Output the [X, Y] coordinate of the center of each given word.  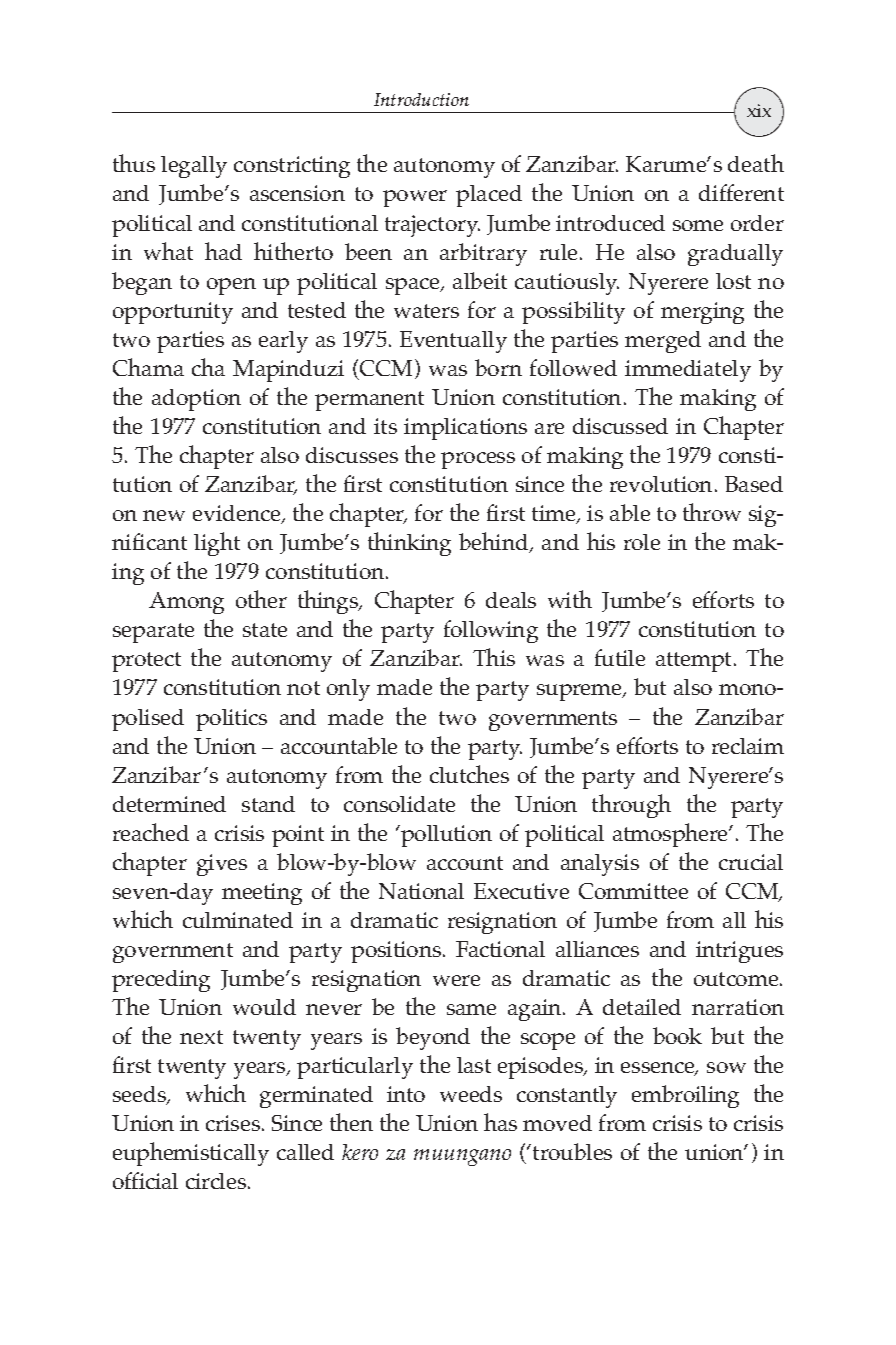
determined [169, 804]
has [500, 1122]
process [478, 460]
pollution [445, 836]
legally [194, 167]
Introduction [421, 99]
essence [658, 1069]
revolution [661, 484]
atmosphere [671, 835]
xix [759, 110]
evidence [238, 514]
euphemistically [191, 1154]
